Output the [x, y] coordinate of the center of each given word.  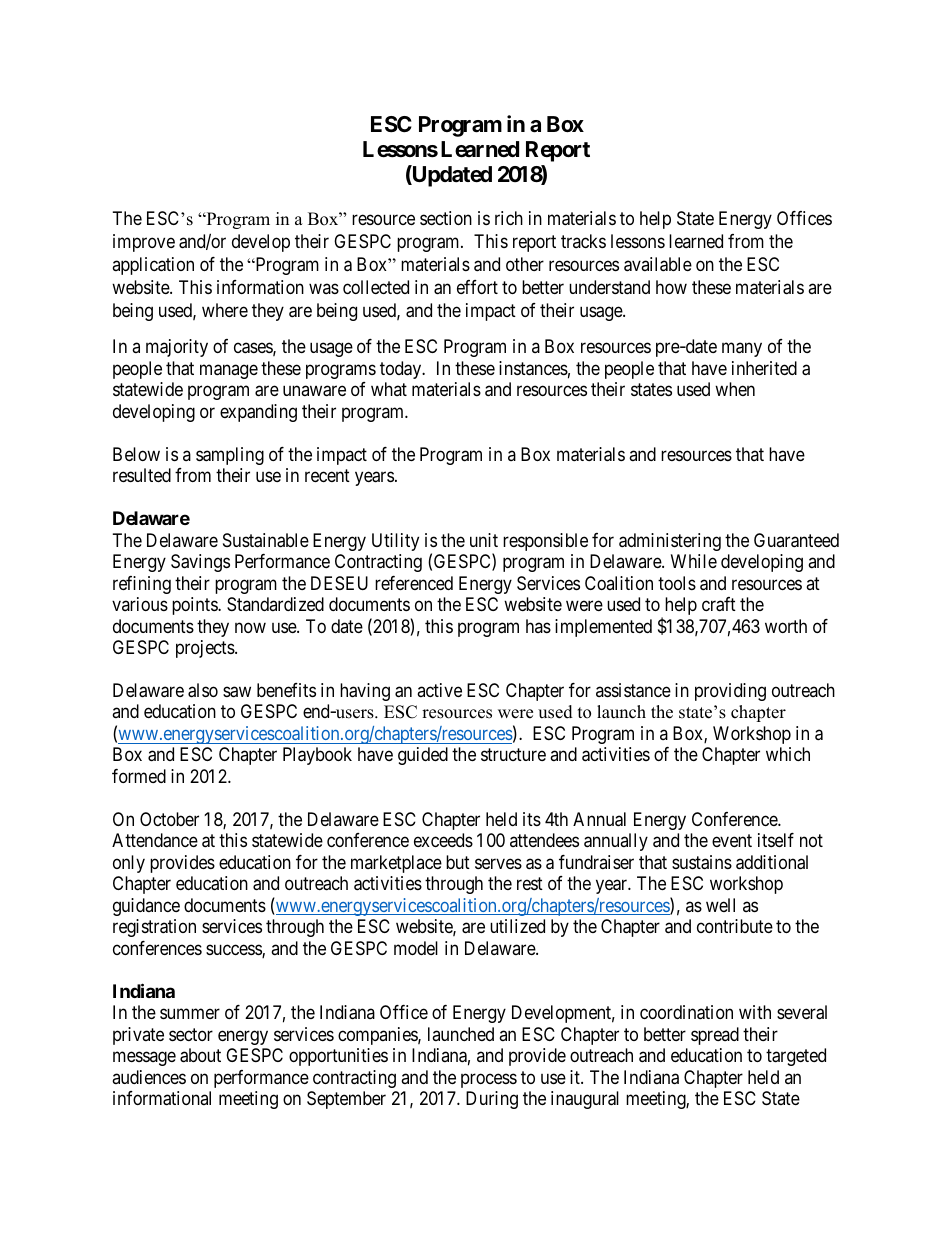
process [489, 1080]
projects [206, 649]
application [153, 266]
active [439, 690]
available [658, 264]
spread [715, 1036]
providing [730, 692]
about [200, 1055]
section [446, 218]
